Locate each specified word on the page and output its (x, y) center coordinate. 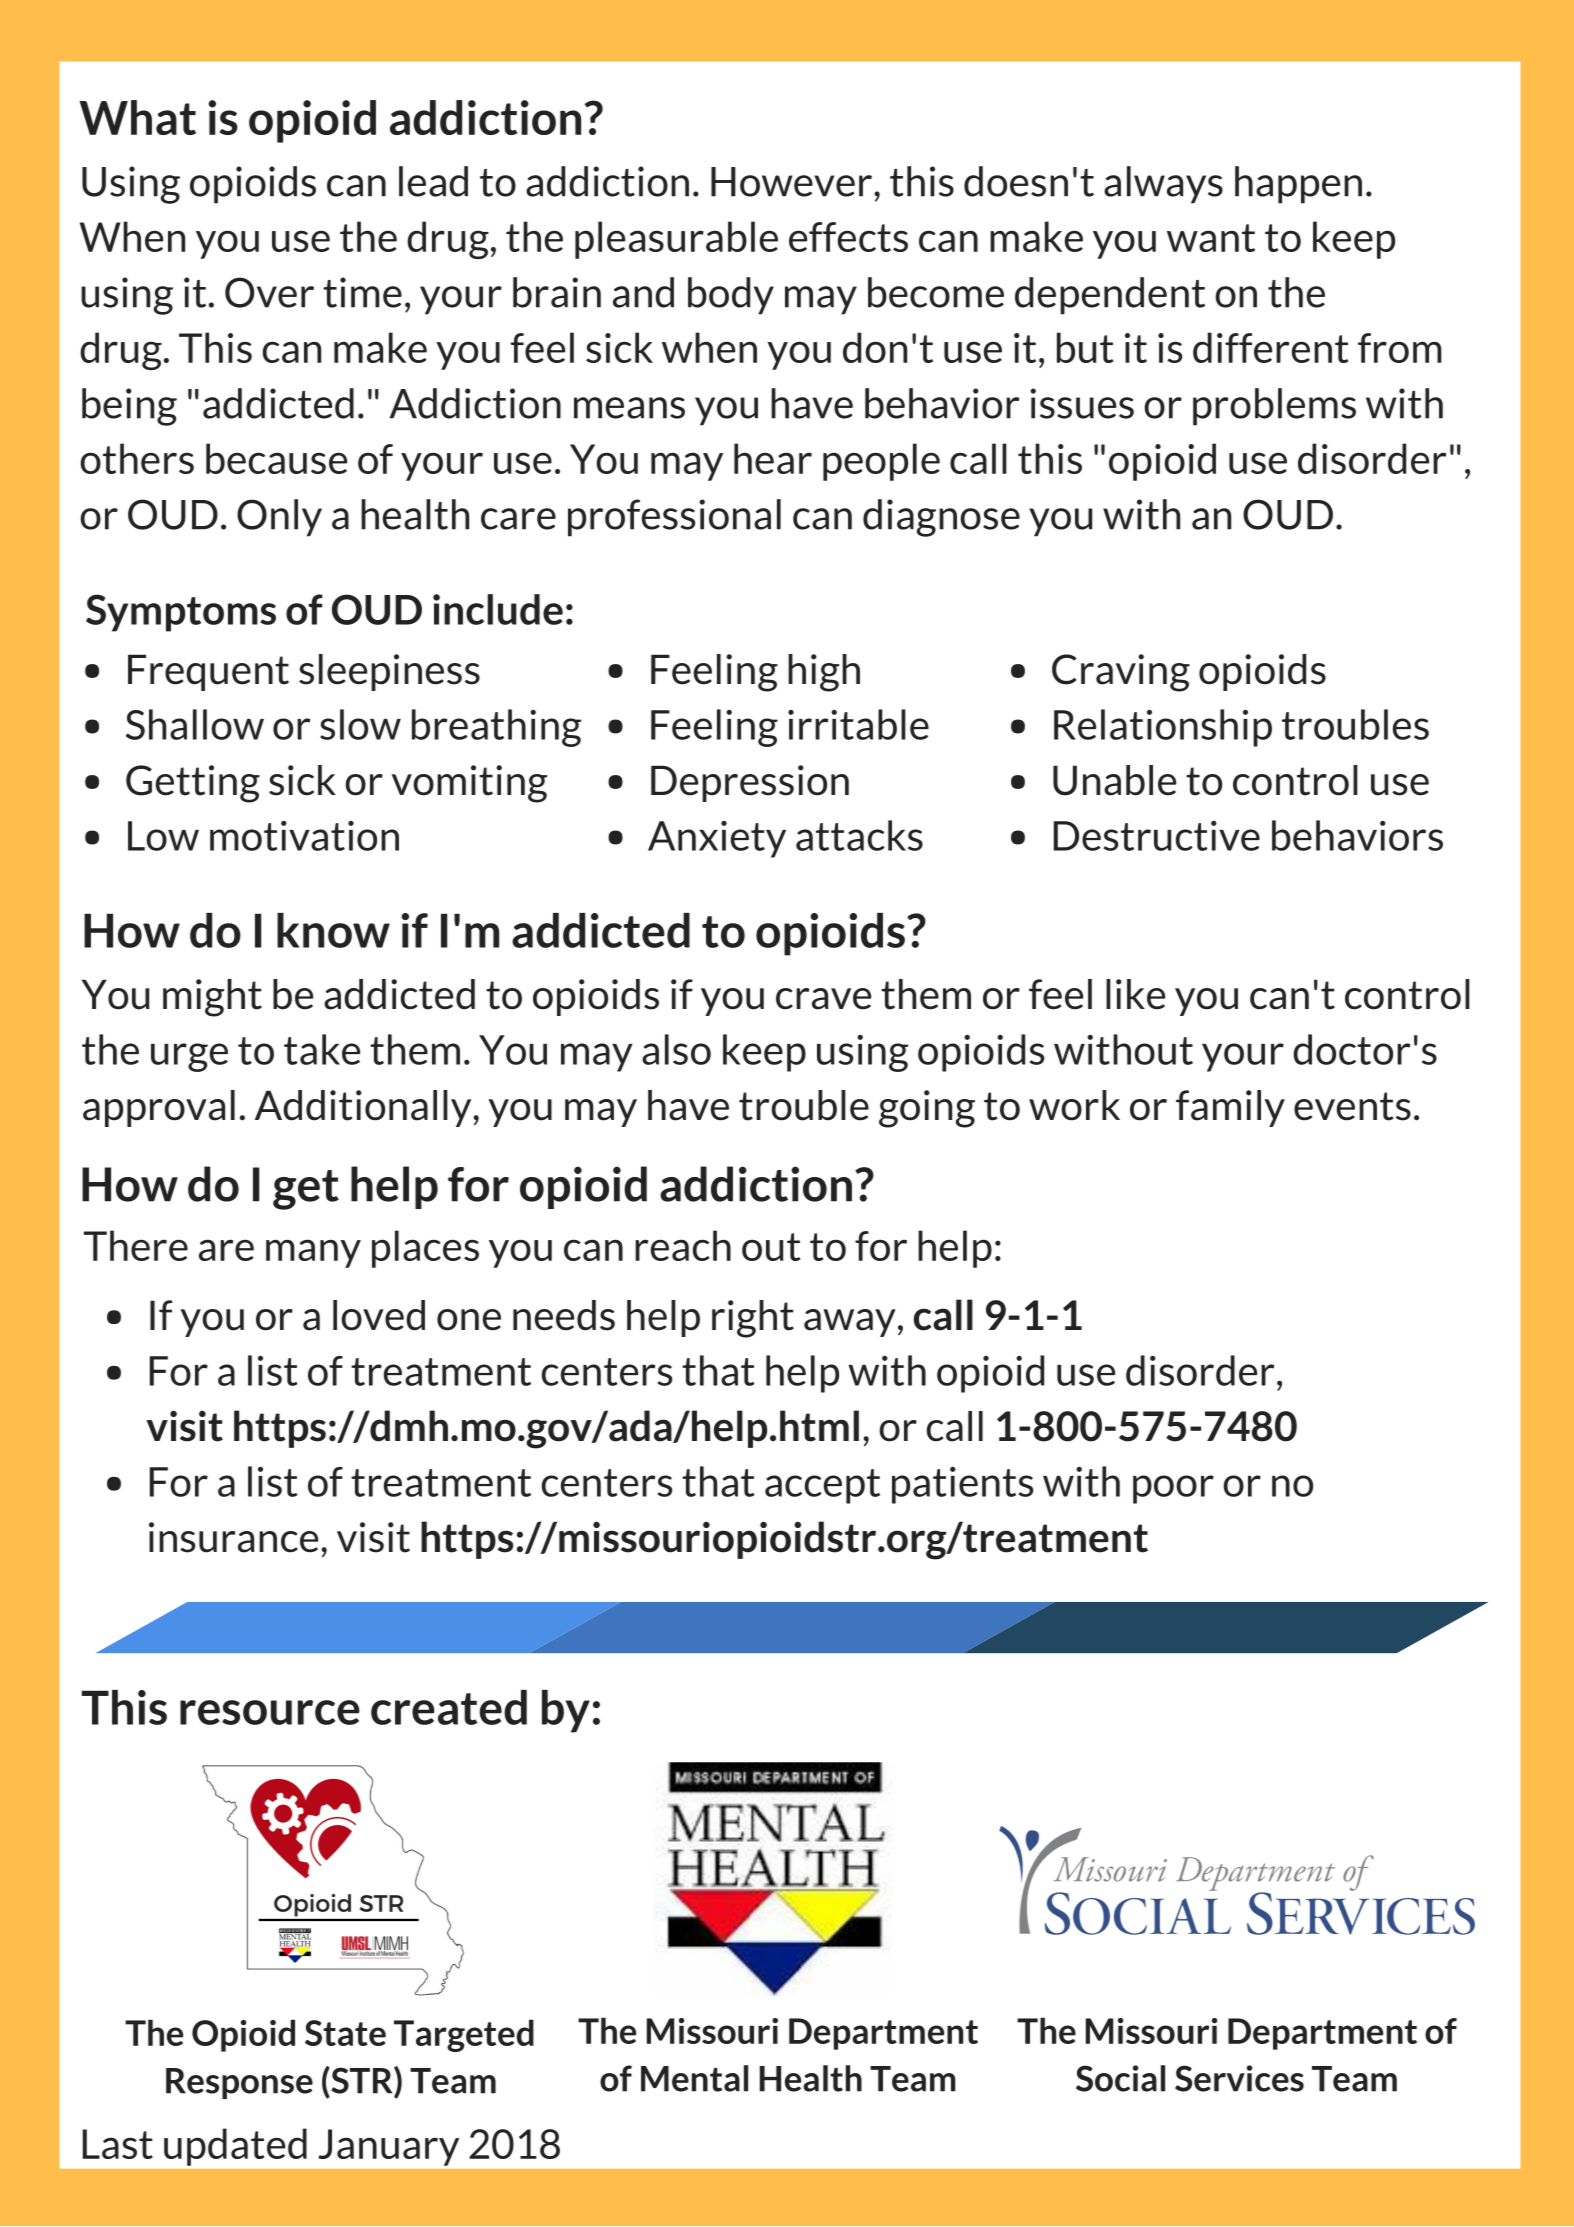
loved (379, 1315)
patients (962, 1485)
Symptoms (181, 613)
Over (269, 292)
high (824, 673)
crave (823, 999)
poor (1173, 1489)
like (1135, 994)
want (1211, 238)
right (753, 1319)
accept (822, 1486)
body (731, 296)
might (212, 998)
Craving (1121, 673)
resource (270, 1712)
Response (239, 2083)
